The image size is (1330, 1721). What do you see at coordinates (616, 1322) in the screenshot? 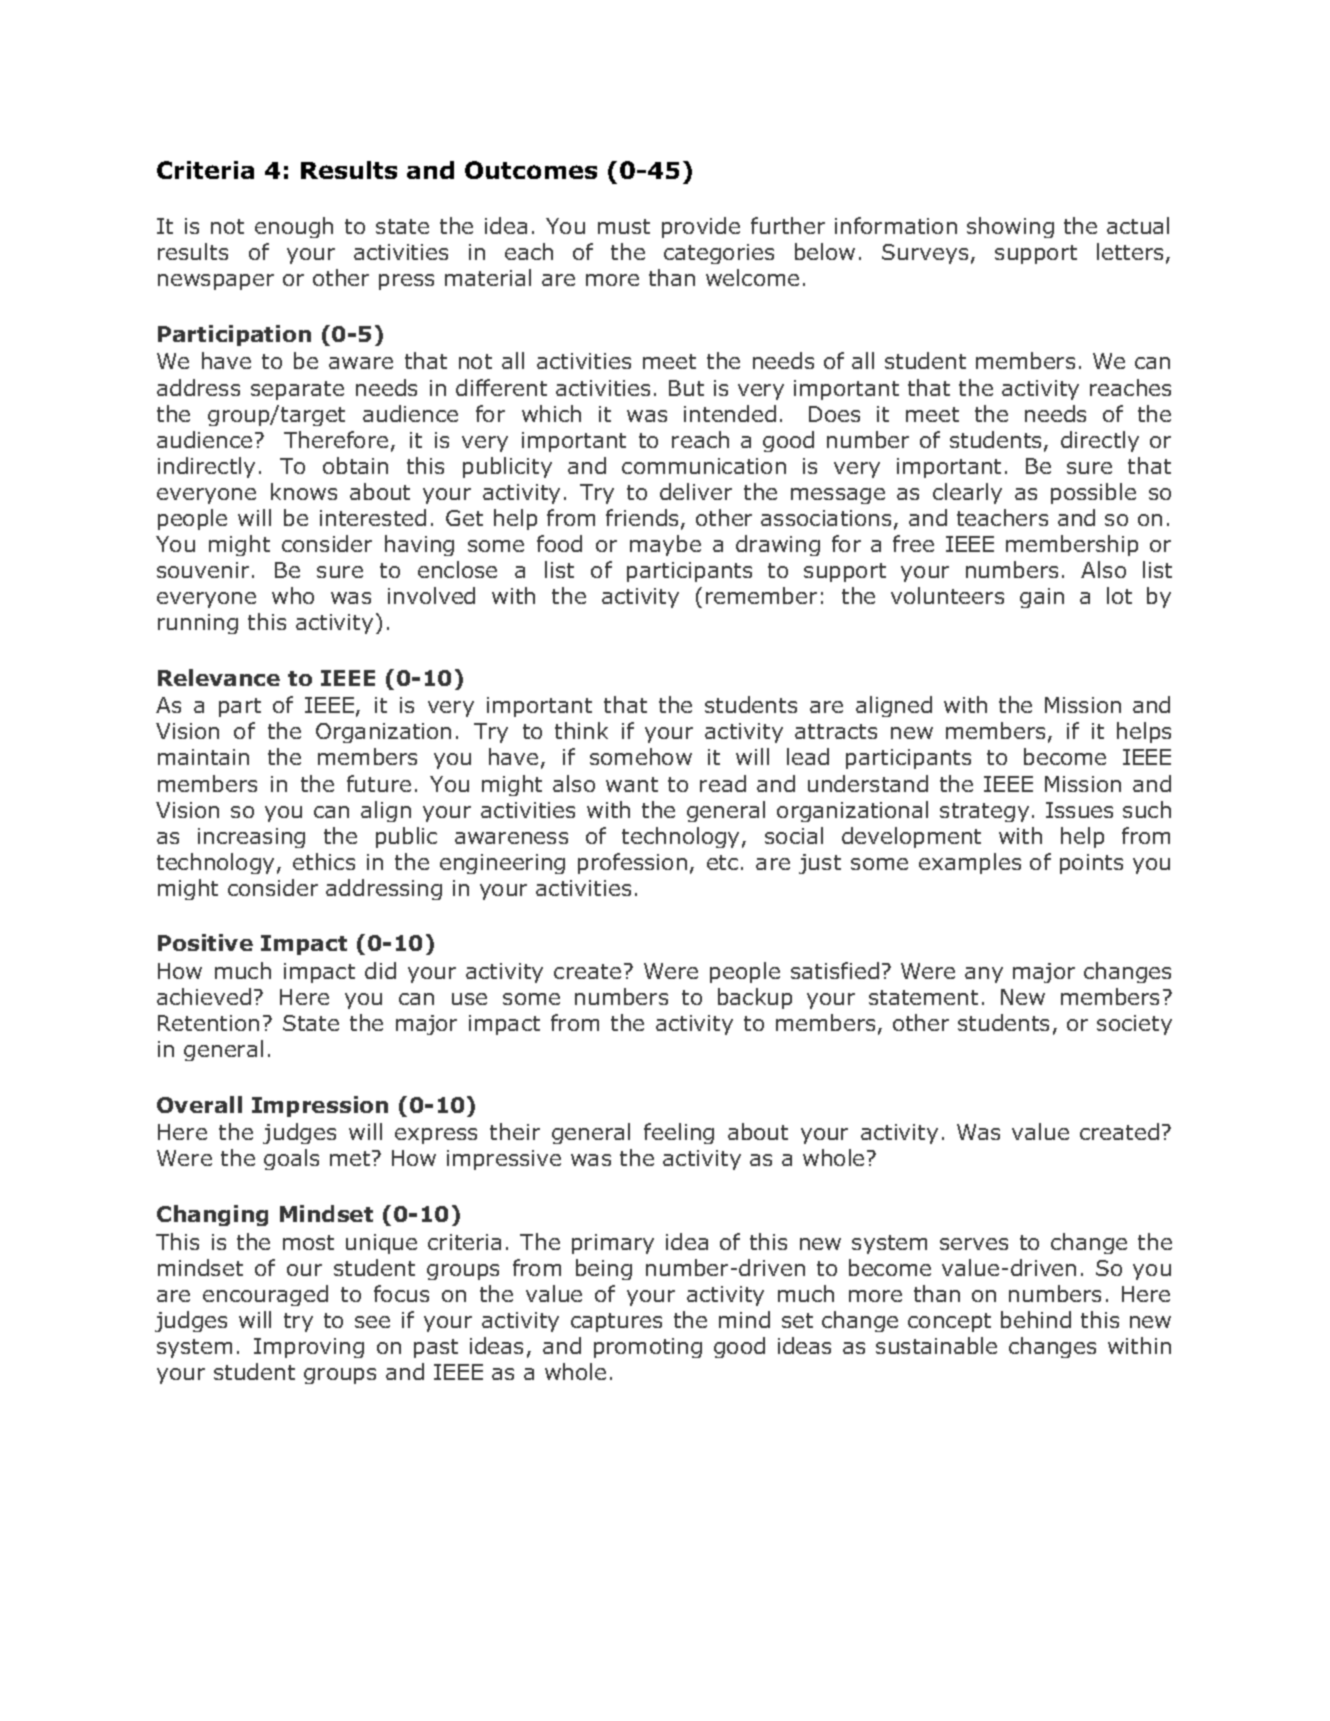
I see `captures` at bounding box center [616, 1322].
